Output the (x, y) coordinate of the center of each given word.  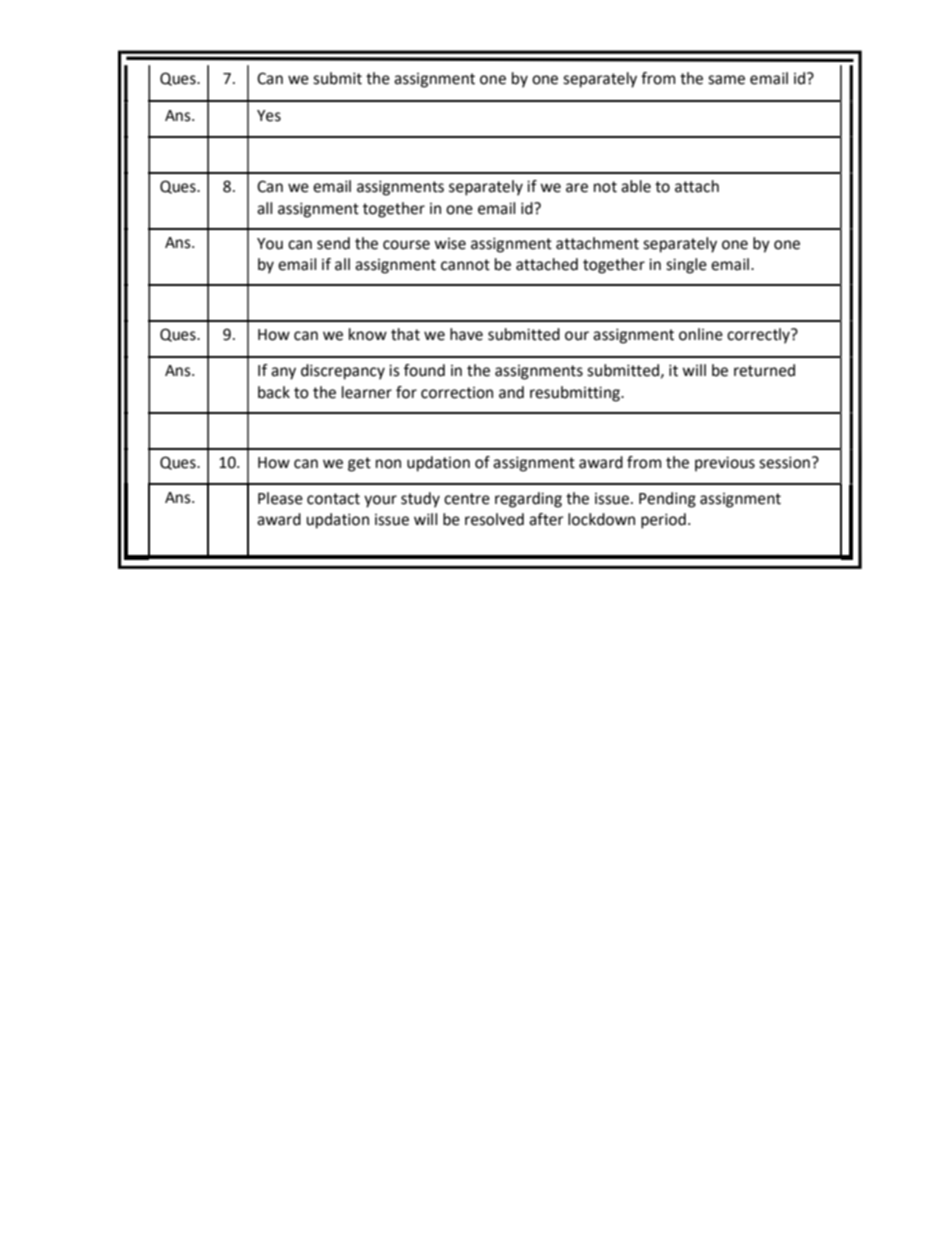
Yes (269, 116)
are (577, 188)
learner (367, 392)
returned (764, 370)
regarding (528, 500)
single (686, 266)
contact (333, 499)
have (466, 334)
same (726, 80)
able (636, 186)
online (701, 334)
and (511, 392)
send (333, 243)
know (368, 334)
